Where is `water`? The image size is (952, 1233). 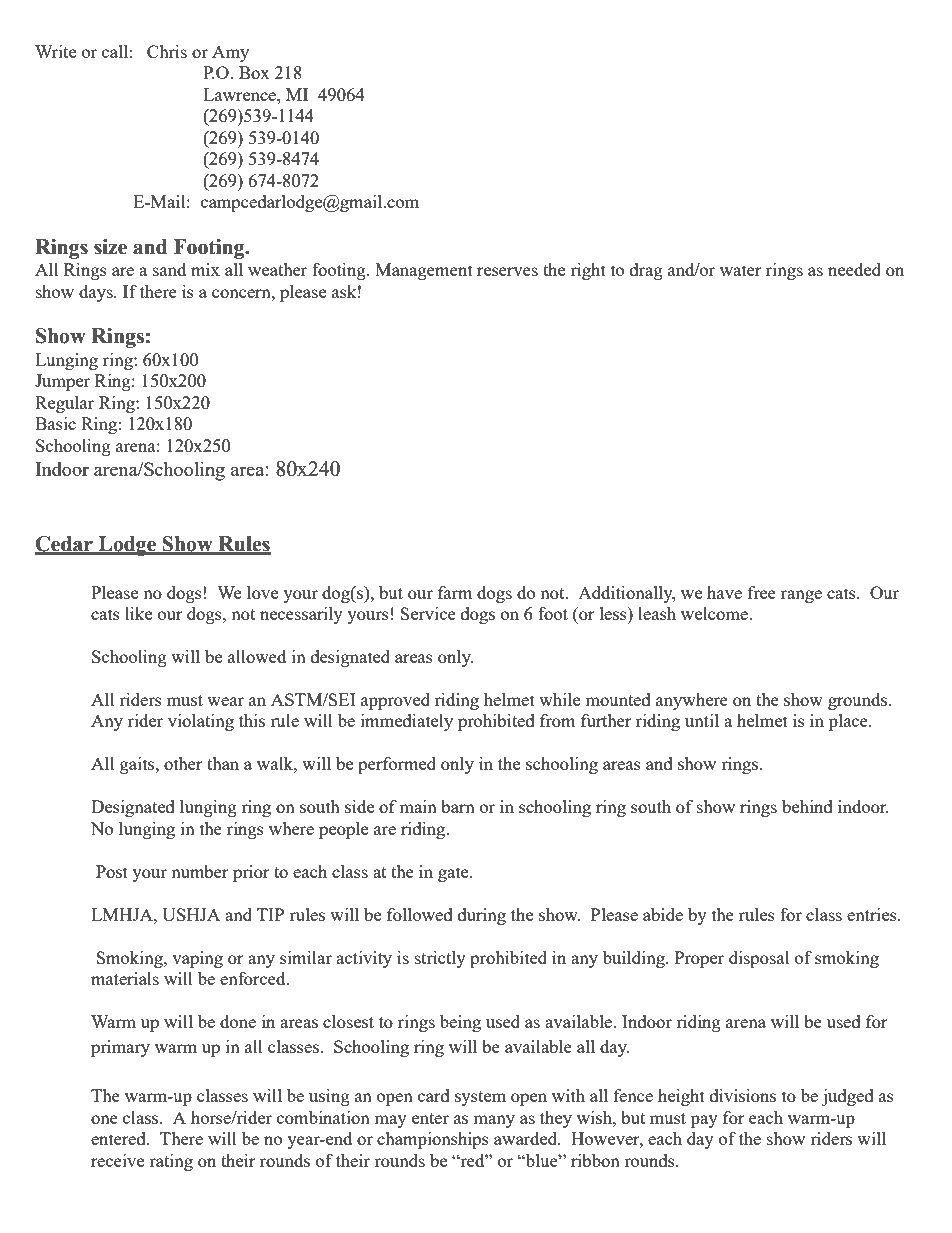 water is located at coordinates (741, 270).
